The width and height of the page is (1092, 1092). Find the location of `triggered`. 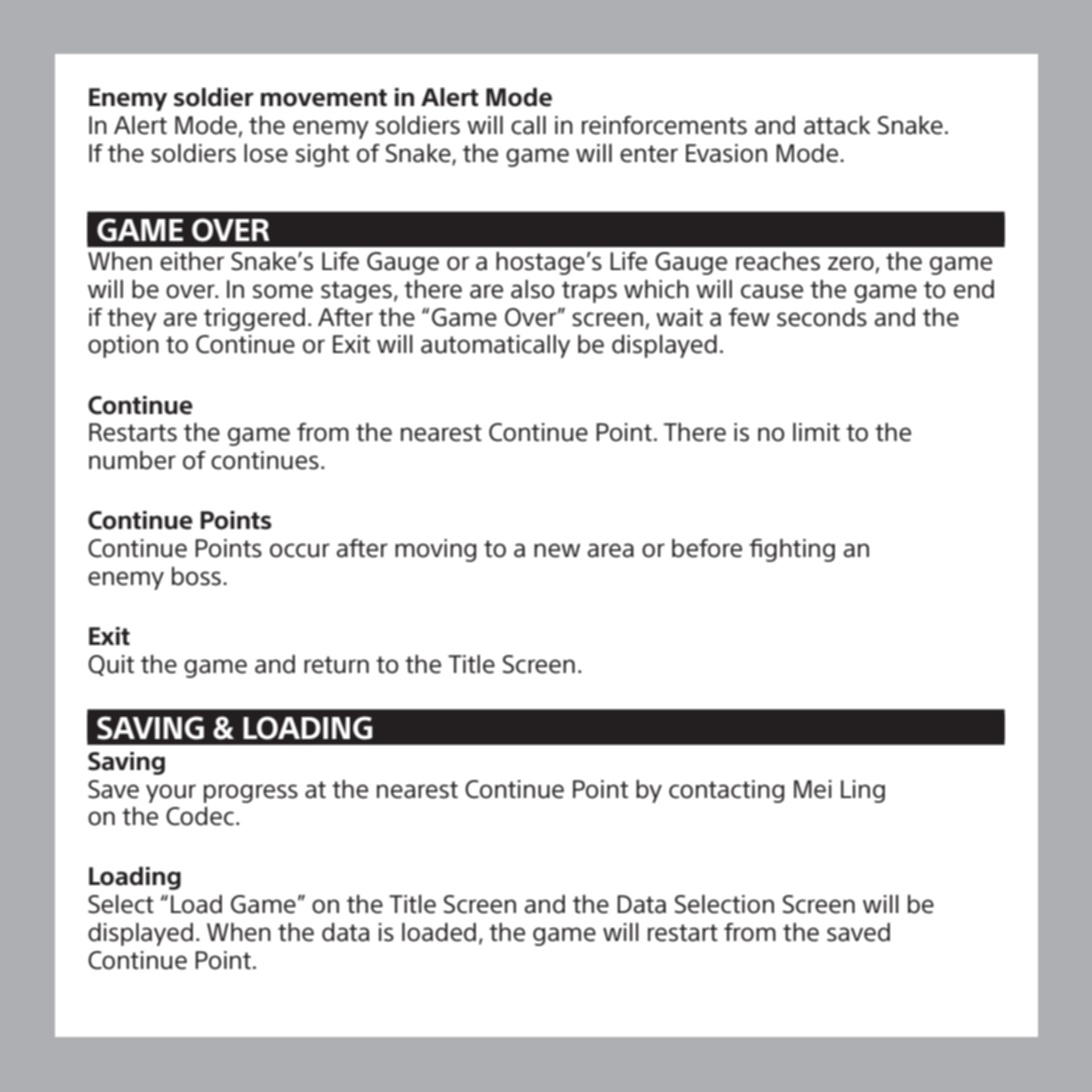

triggered is located at coordinates (254, 319).
